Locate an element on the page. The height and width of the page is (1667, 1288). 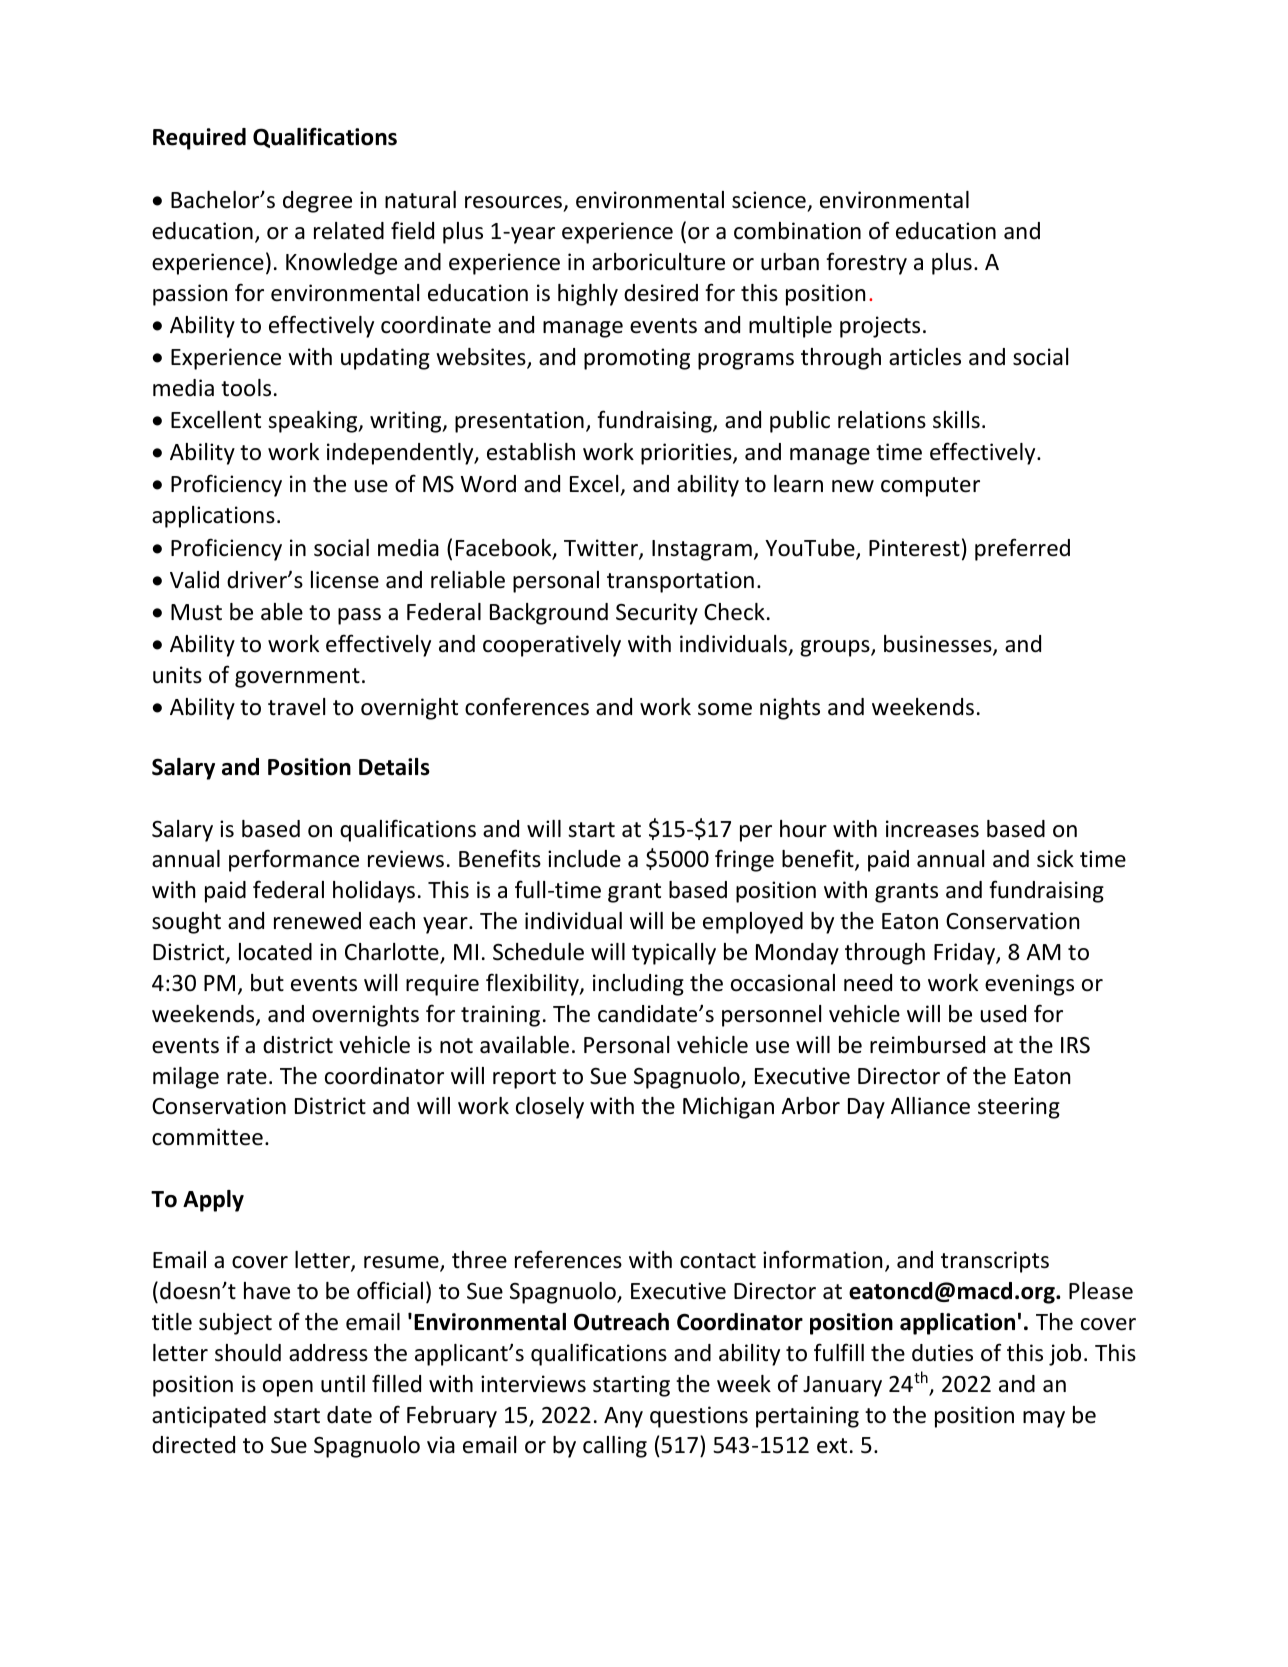
license is located at coordinates (345, 580).
